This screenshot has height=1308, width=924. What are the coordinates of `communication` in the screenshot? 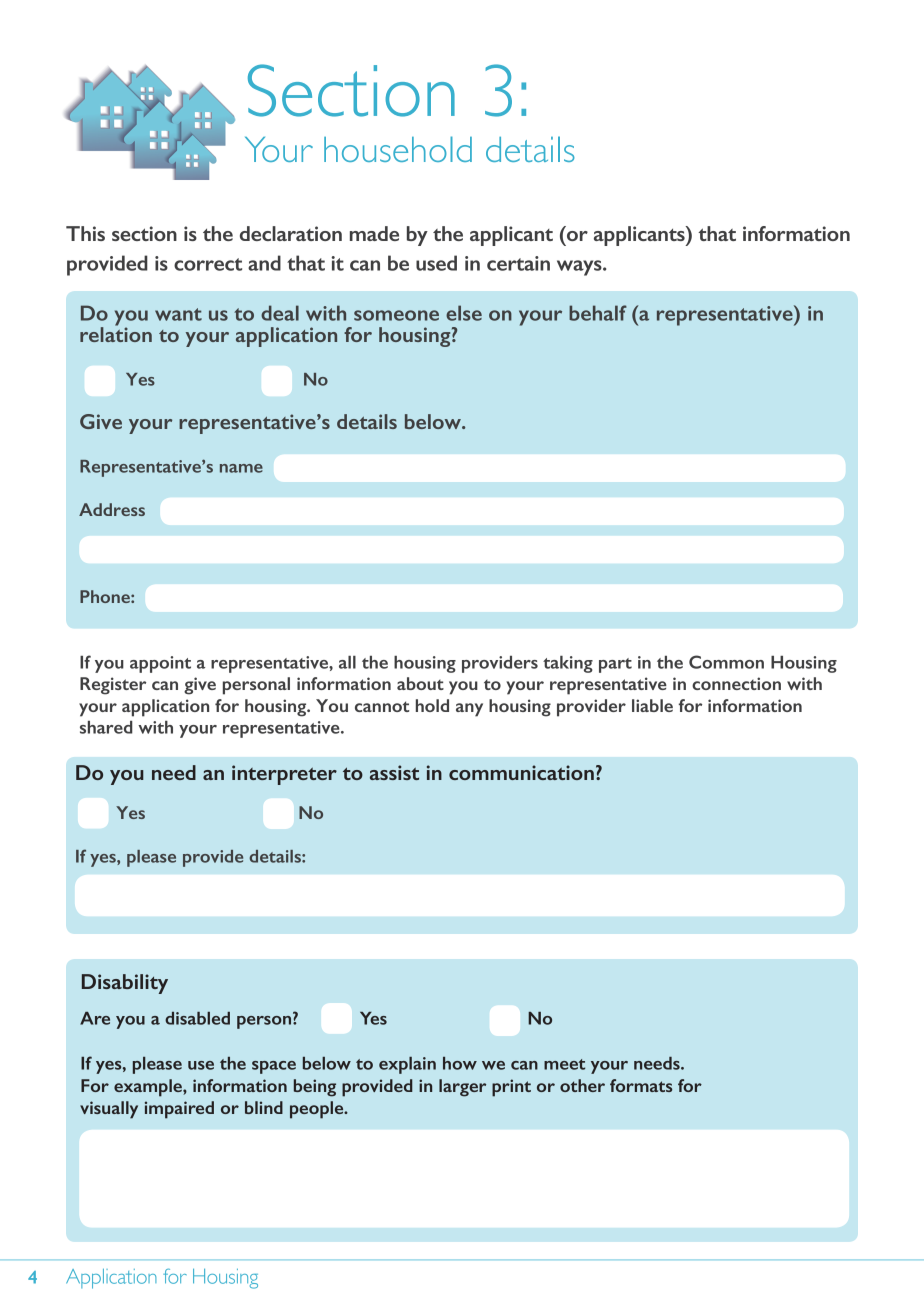 It's located at (521, 772).
